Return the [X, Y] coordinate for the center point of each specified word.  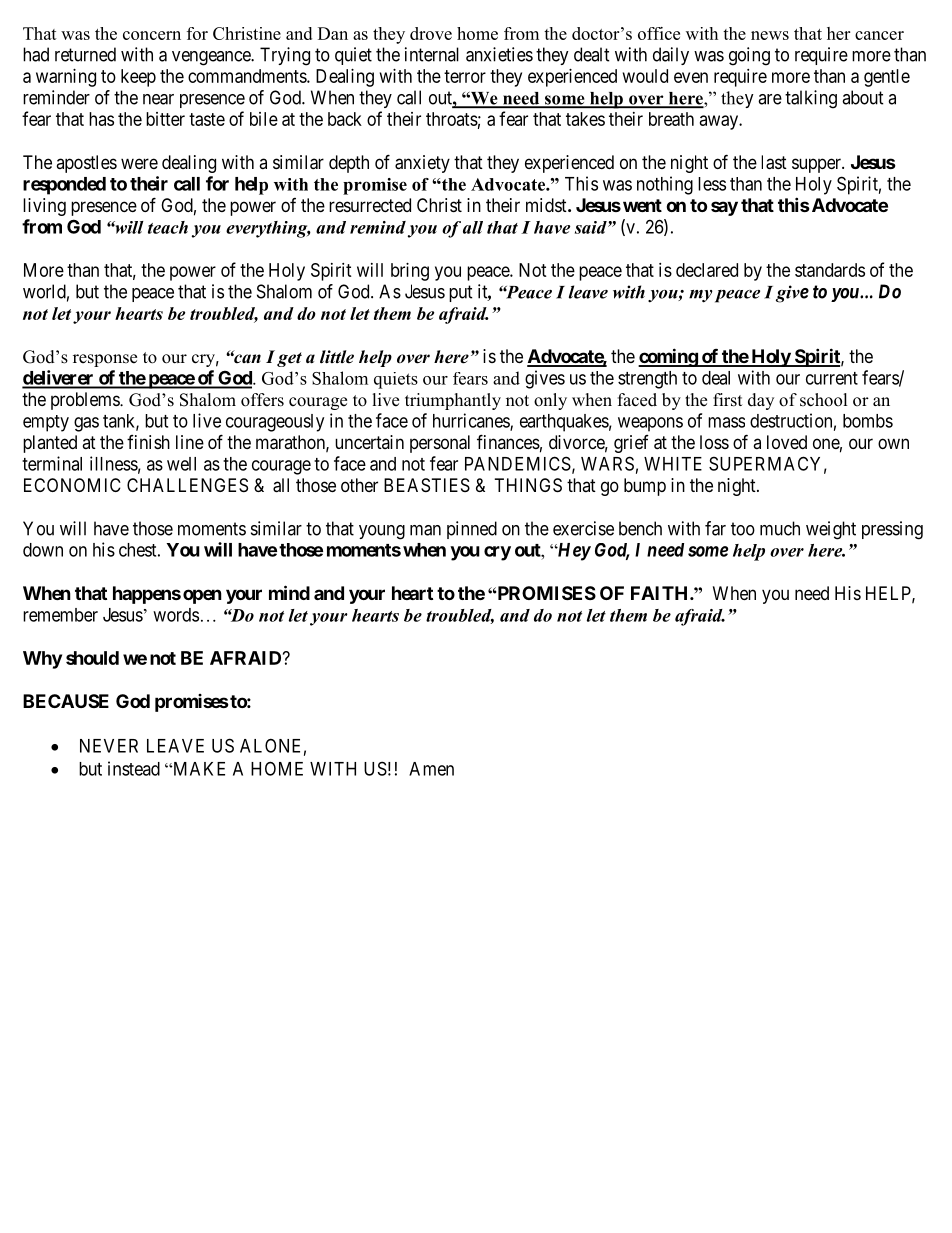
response [105, 360]
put [461, 293]
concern [152, 35]
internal [432, 54]
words [176, 615]
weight [831, 530]
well [181, 464]
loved [787, 442]
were [139, 163]
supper [817, 165]
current [832, 378]
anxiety [422, 164]
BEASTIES [427, 485]
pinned [472, 530]
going [749, 56]
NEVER [109, 746]
